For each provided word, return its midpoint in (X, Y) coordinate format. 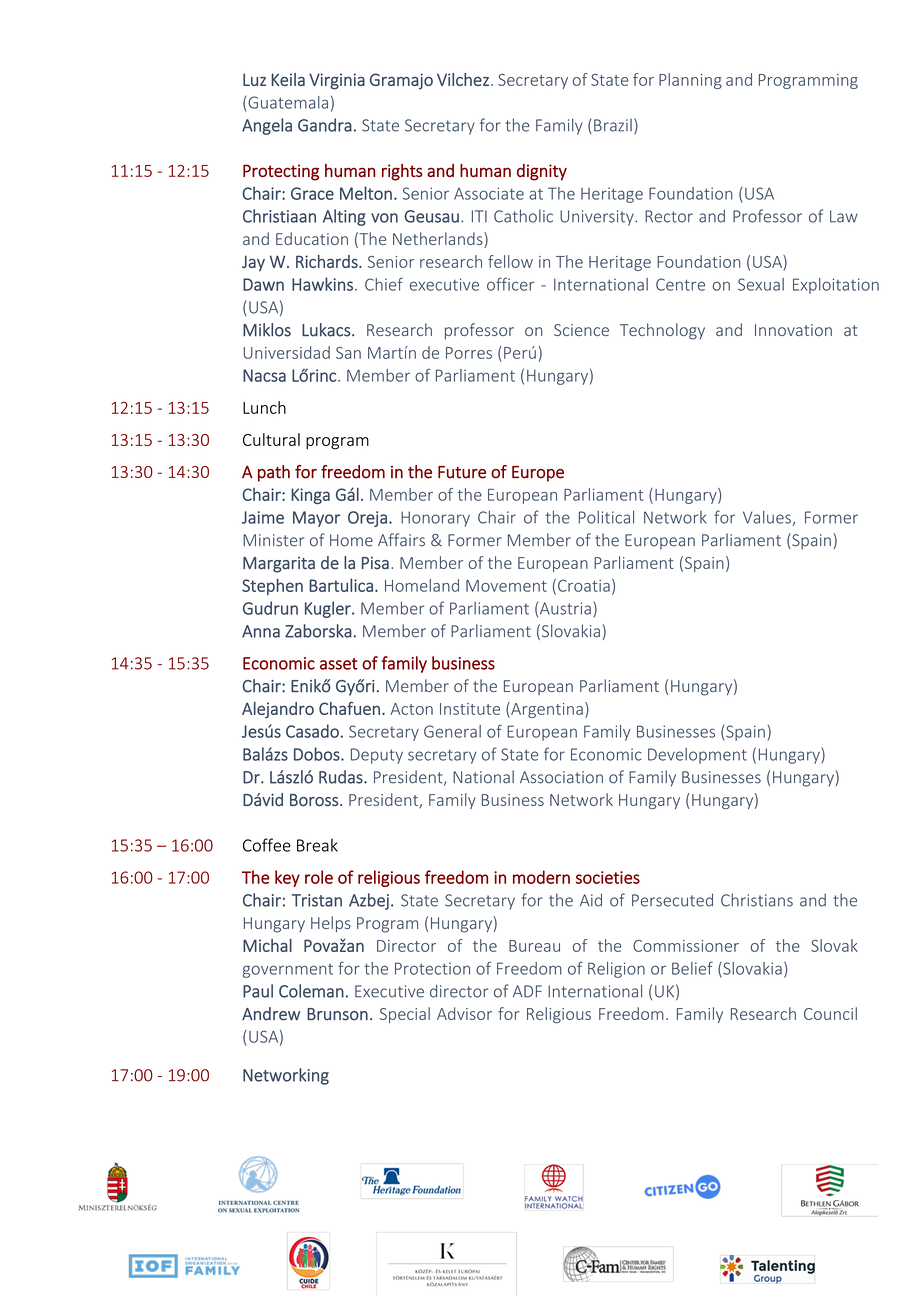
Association (561, 777)
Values (768, 518)
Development (697, 756)
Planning (690, 81)
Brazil (613, 125)
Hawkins (322, 284)
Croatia (584, 585)
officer (511, 284)
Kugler (329, 609)
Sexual (761, 284)
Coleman (311, 991)
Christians (757, 900)
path (274, 473)
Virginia (337, 81)
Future (462, 472)
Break (317, 845)
